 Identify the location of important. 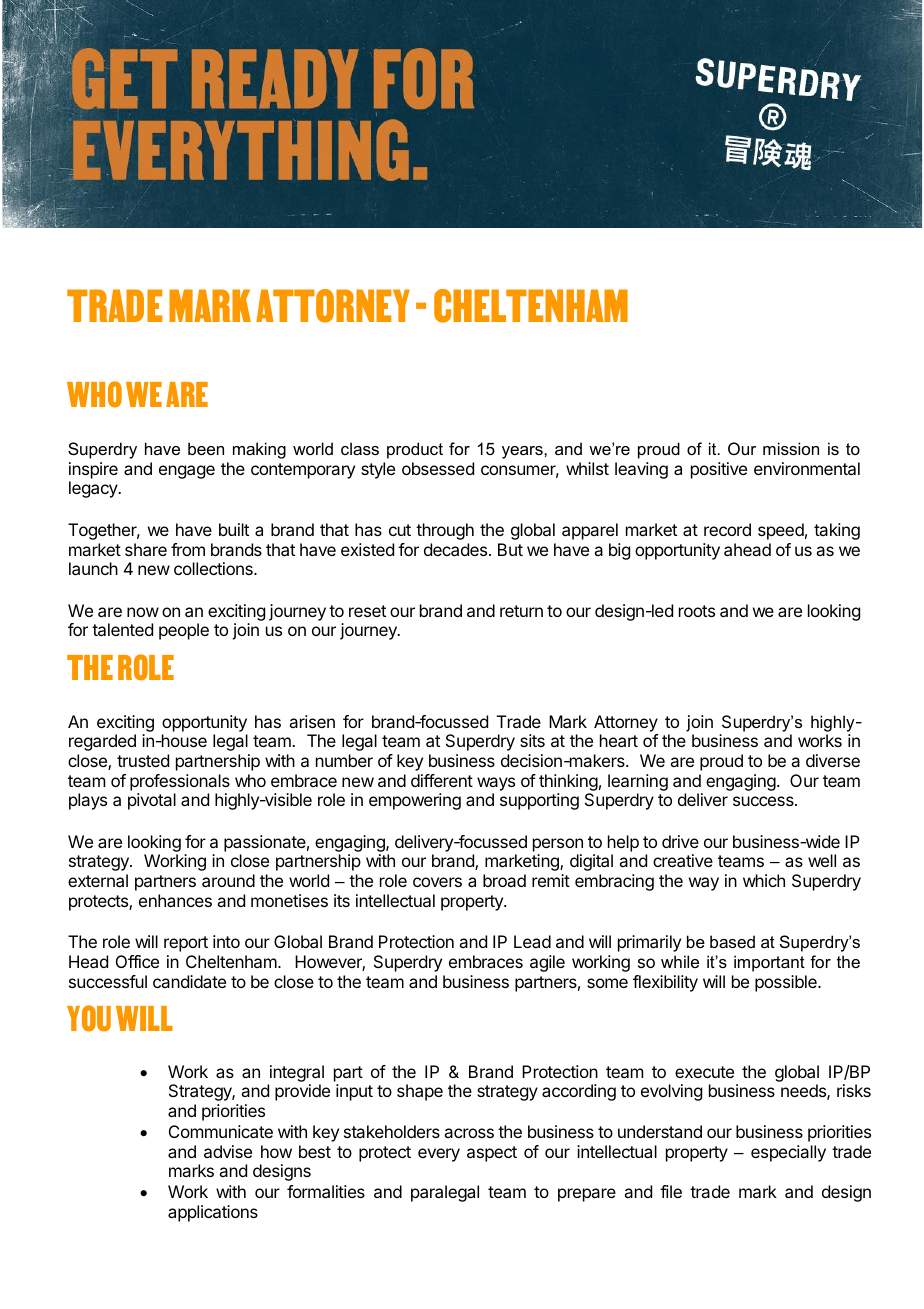
(769, 963).
